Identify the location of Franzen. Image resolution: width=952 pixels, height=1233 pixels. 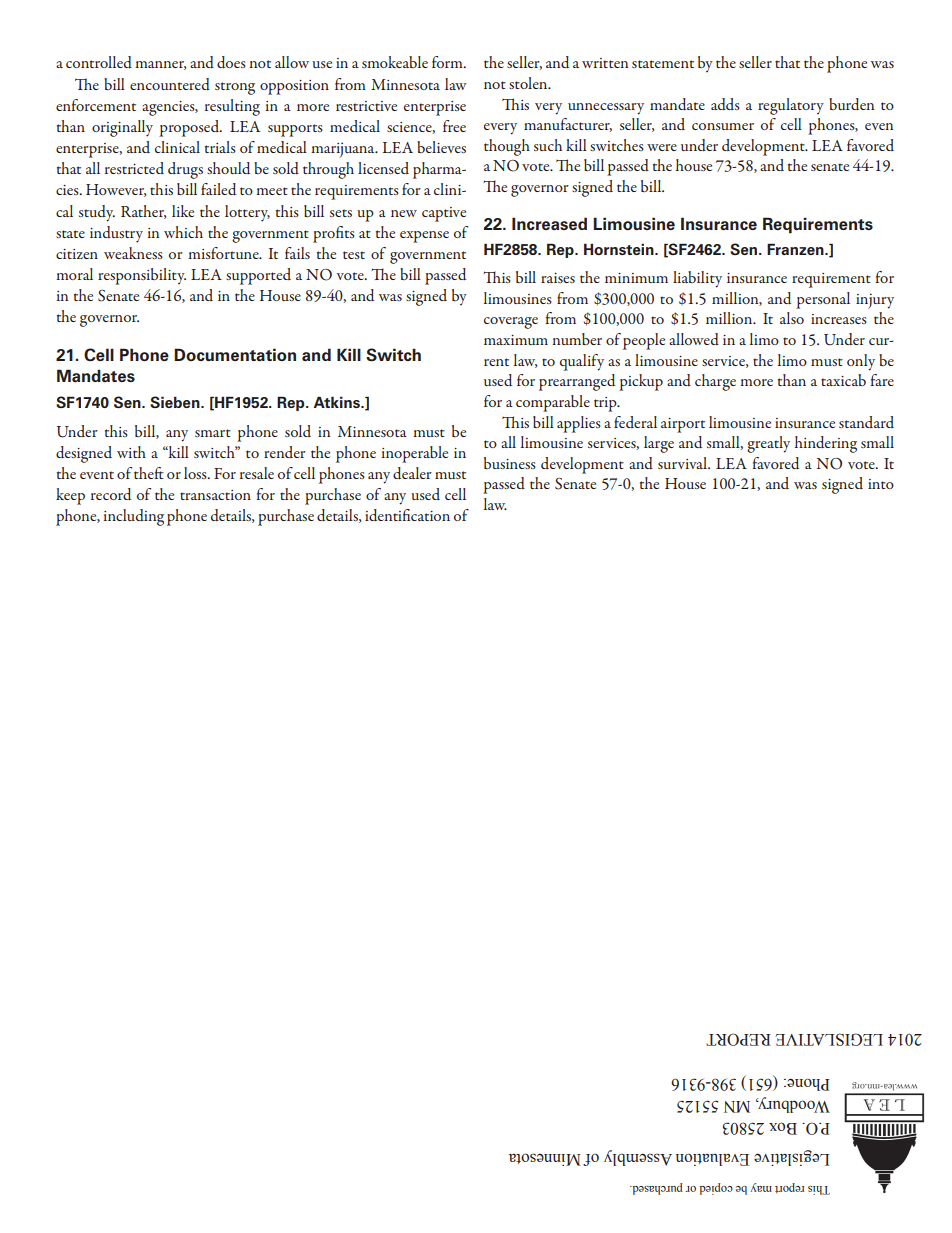
(796, 249).
